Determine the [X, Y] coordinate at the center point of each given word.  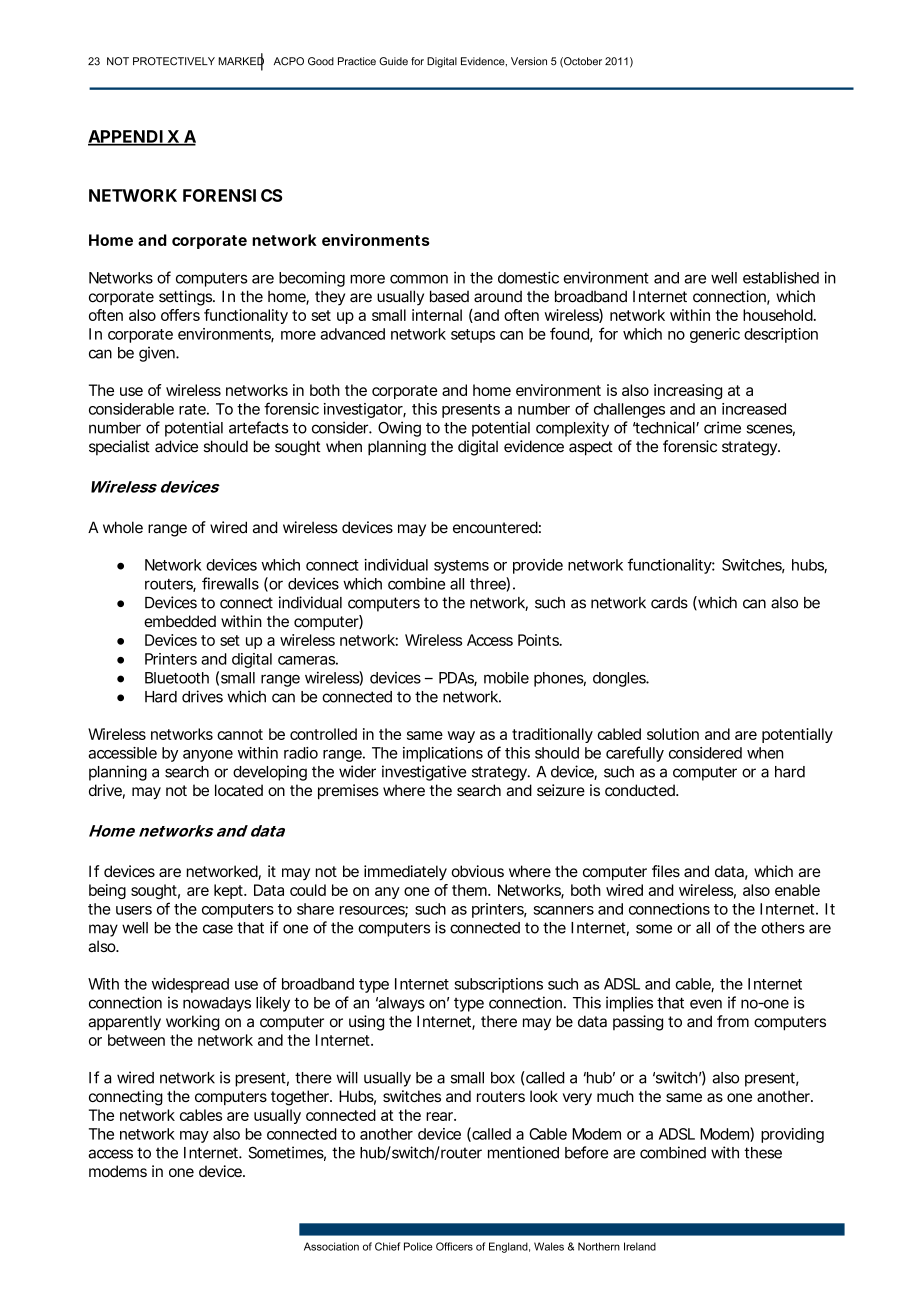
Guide [393, 61]
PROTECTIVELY [174, 61]
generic [715, 335]
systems [461, 567]
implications [443, 754]
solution [673, 734]
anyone [208, 756]
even [706, 1004]
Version [529, 61]
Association [331, 1246]
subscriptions [498, 985]
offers [180, 315]
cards [669, 603]
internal [437, 315]
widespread [190, 985]
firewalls [230, 583]
